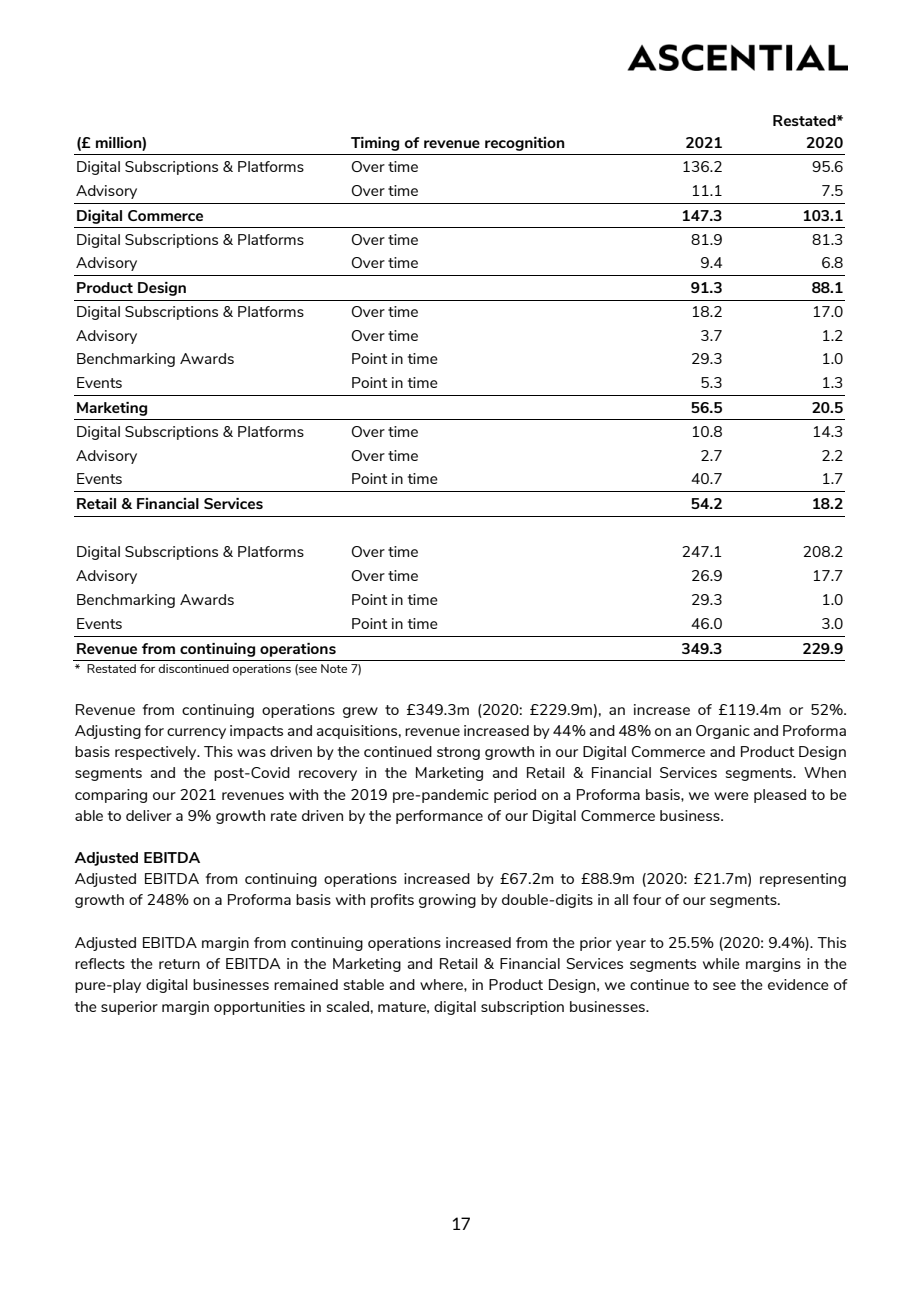  I want to click on Note, so click(334, 668).
